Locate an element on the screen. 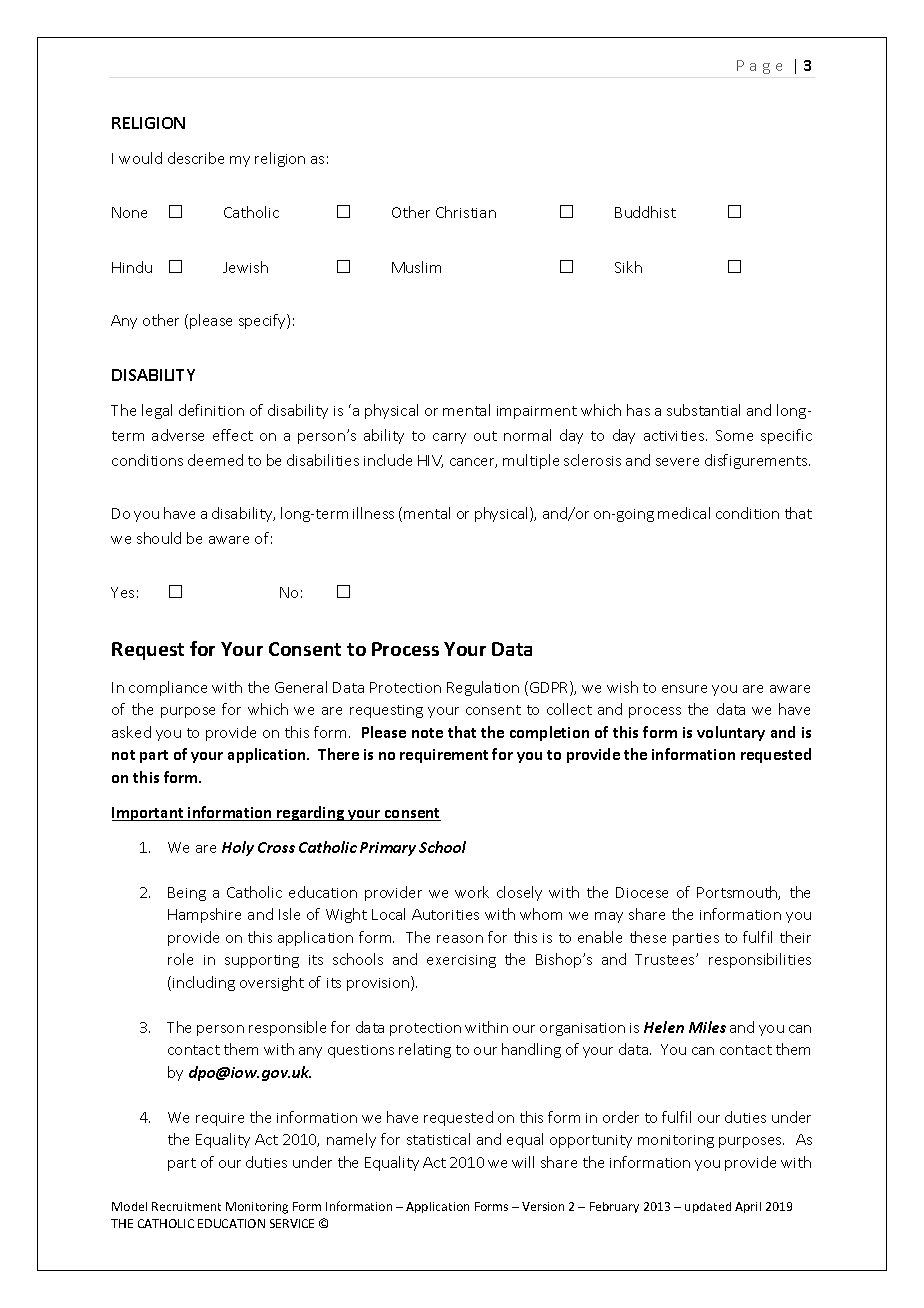  reason is located at coordinates (460, 939).
